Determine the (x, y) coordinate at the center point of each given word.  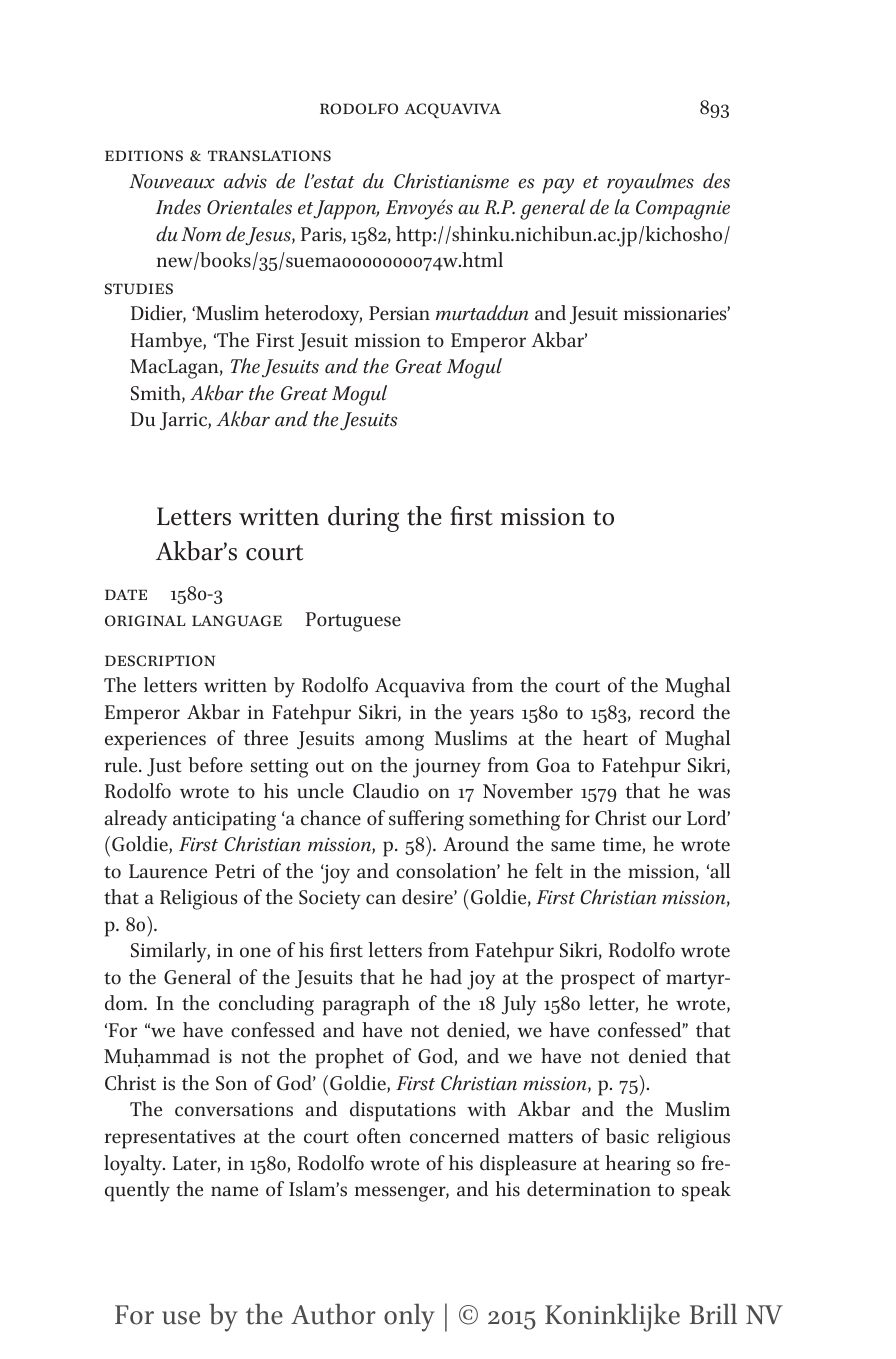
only (409, 1317)
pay (558, 186)
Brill (713, 1313)
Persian (399, 313)
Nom (201, 234)
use (181, 1318)
